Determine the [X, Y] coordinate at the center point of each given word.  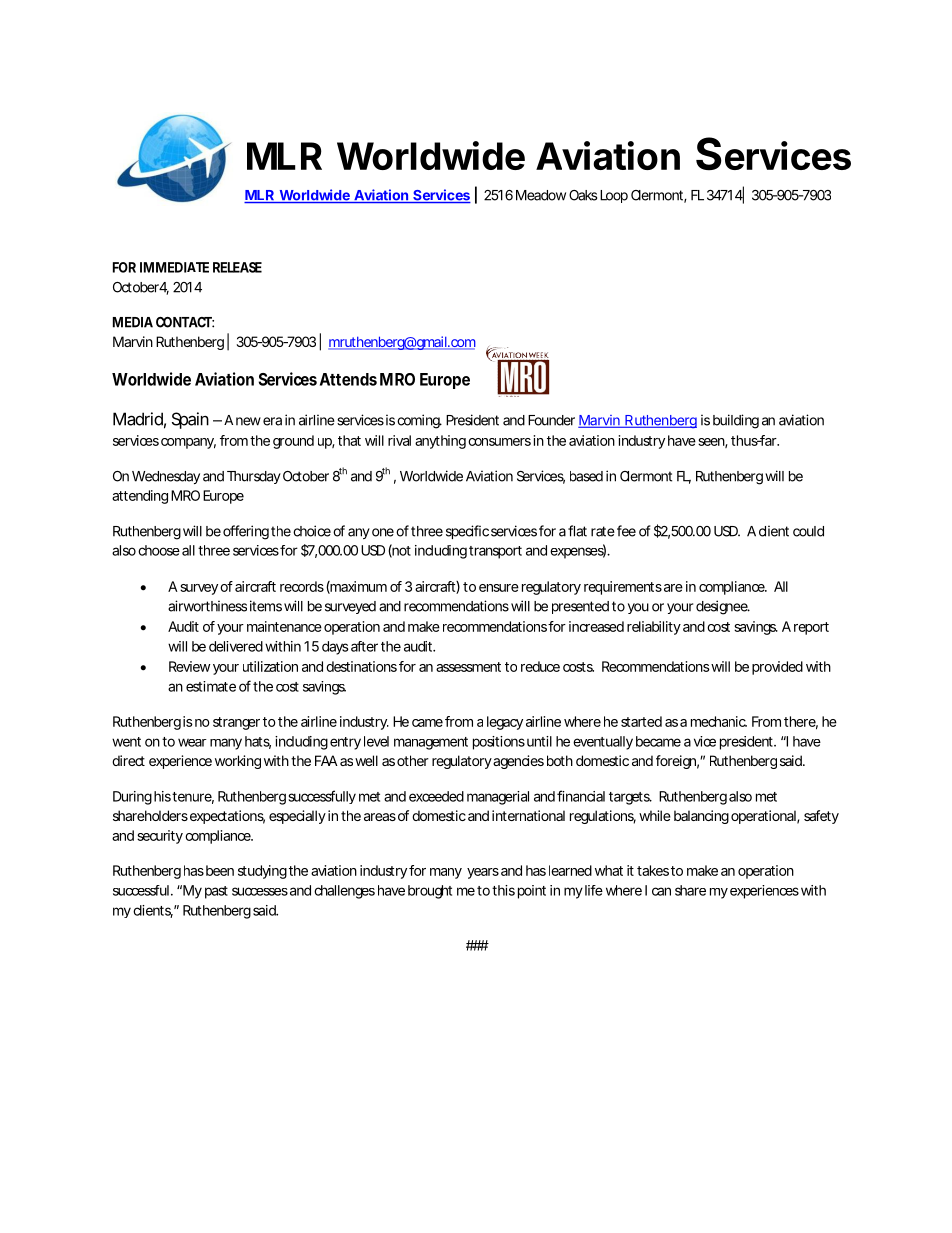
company [187, 443]
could [808, 531]
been [220, 870]
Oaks [583, 195]
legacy [505, 723]
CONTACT [184, 322]
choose [159, 550]
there [800, 721]
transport [495, 552]
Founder [551, 420]
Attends [348, 379]
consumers [499, 442]
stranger [236, 723]
